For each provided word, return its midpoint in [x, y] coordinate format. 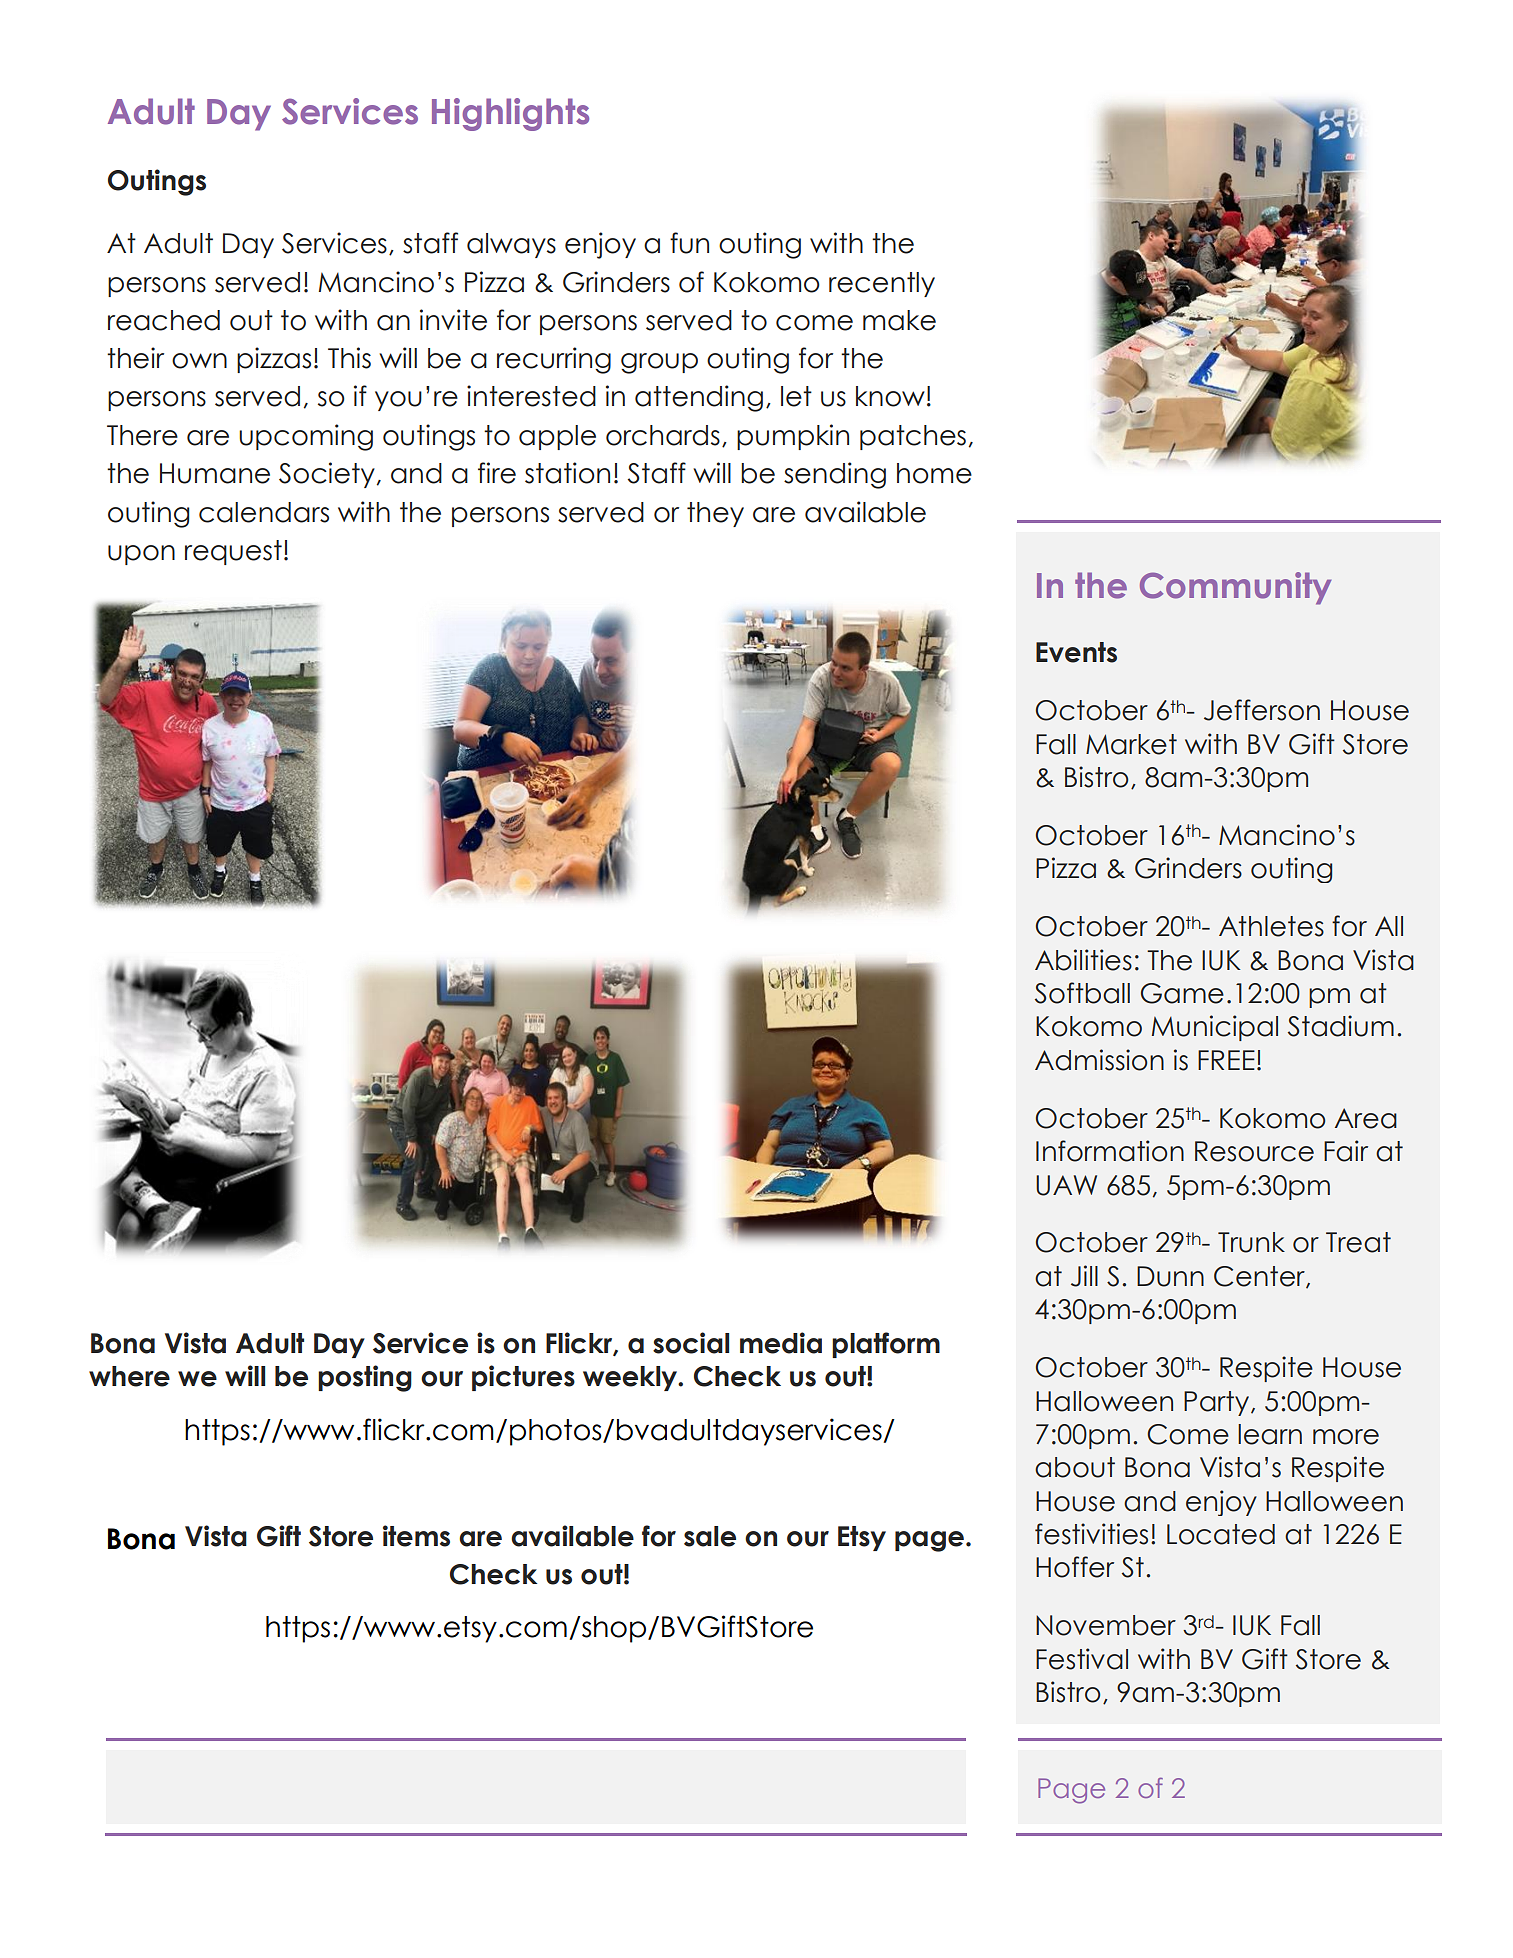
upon [141, 555]
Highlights [510, 114]
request [233, 552]
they [715, 514]
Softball [1082, 993]
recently [882, 284]
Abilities [1083, 960]
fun [689, 243]
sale [710, 1536]
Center [1260, 1277]
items [416, 1536]
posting [365, 1378]
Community [1235, 588]
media [781, 1343]
